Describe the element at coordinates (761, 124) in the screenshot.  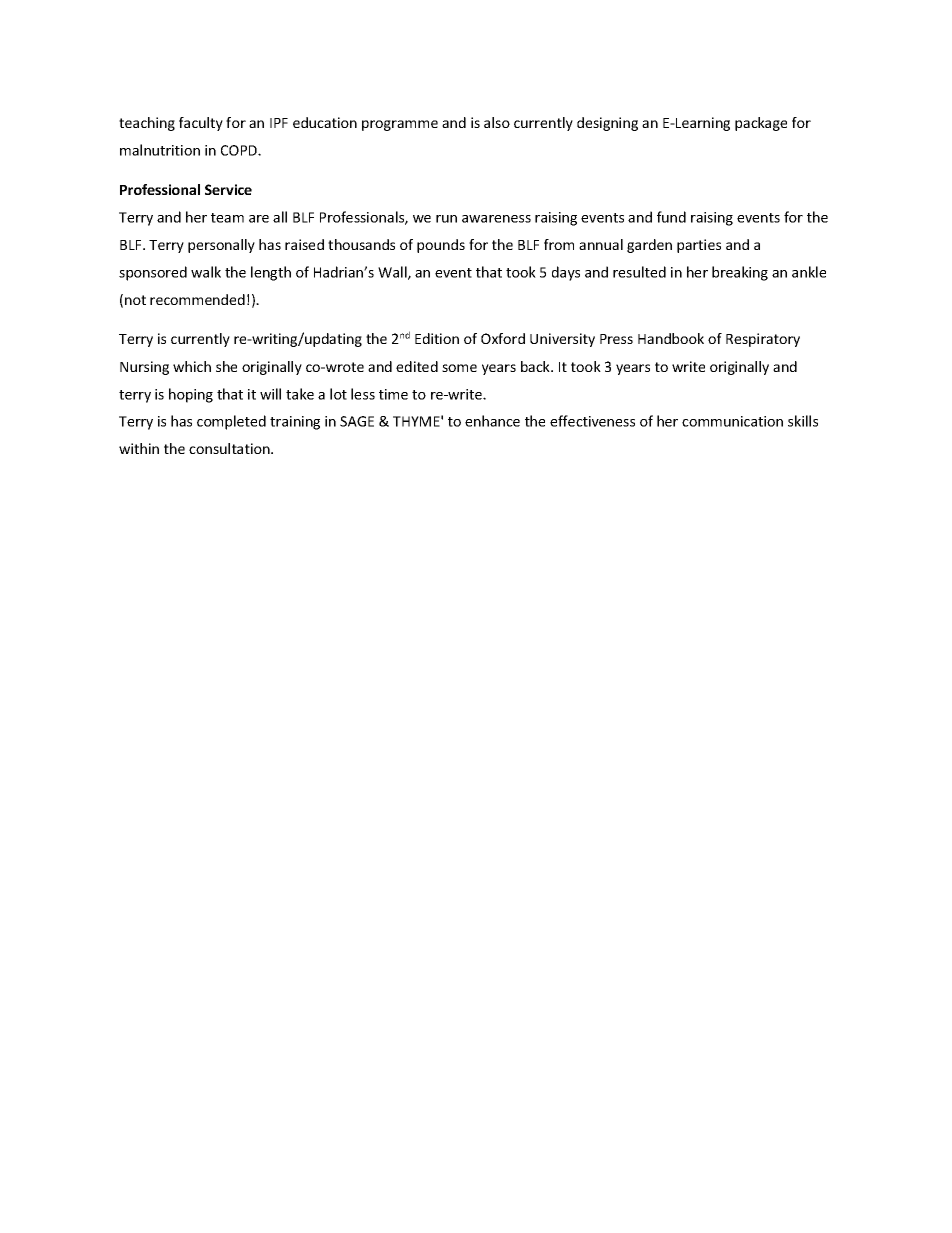
I see `package` at that location.
